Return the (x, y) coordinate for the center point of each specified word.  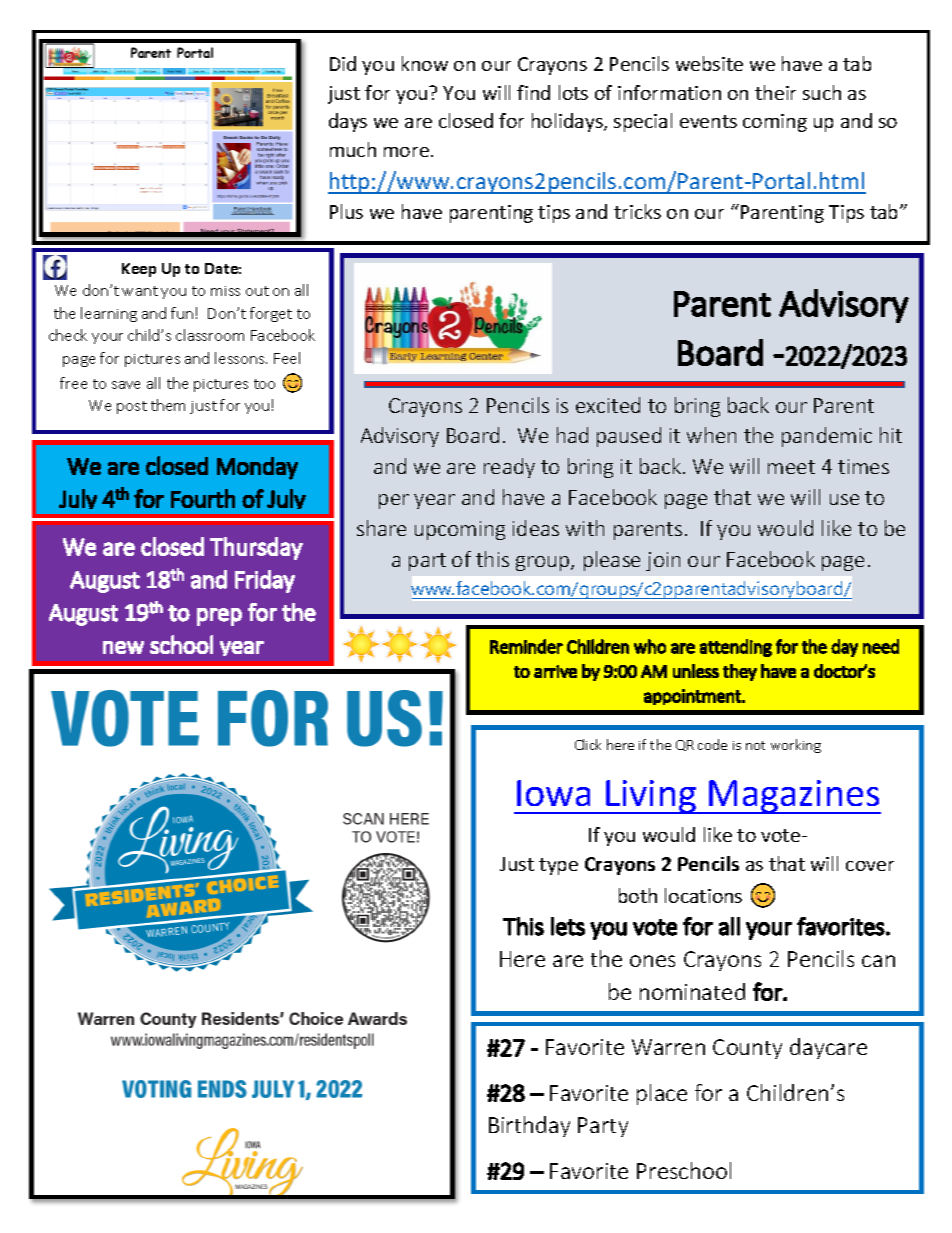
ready (509, 468)
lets (568, 926)
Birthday (529, 1126)
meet (791, 467)
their (775, 92)
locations (703, 895)
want (140, 291)
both (638, 895)
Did (343, 63)
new (123, 647)
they (740, 672)
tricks (637, 211)
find (533, 92)
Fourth (203, 498)
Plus (346, 211)
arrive (555, 671)
